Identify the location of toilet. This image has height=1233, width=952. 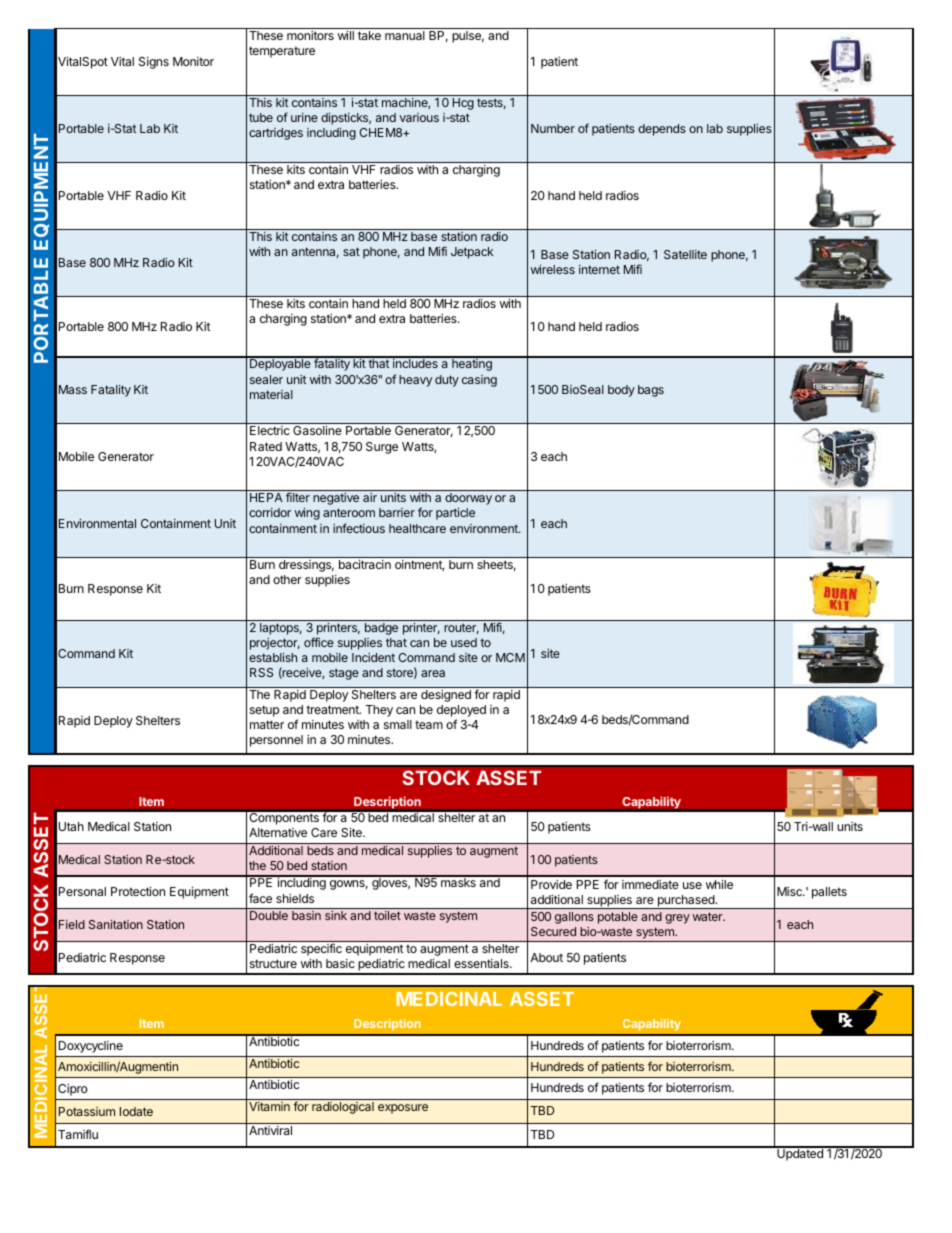
(387, 915).
